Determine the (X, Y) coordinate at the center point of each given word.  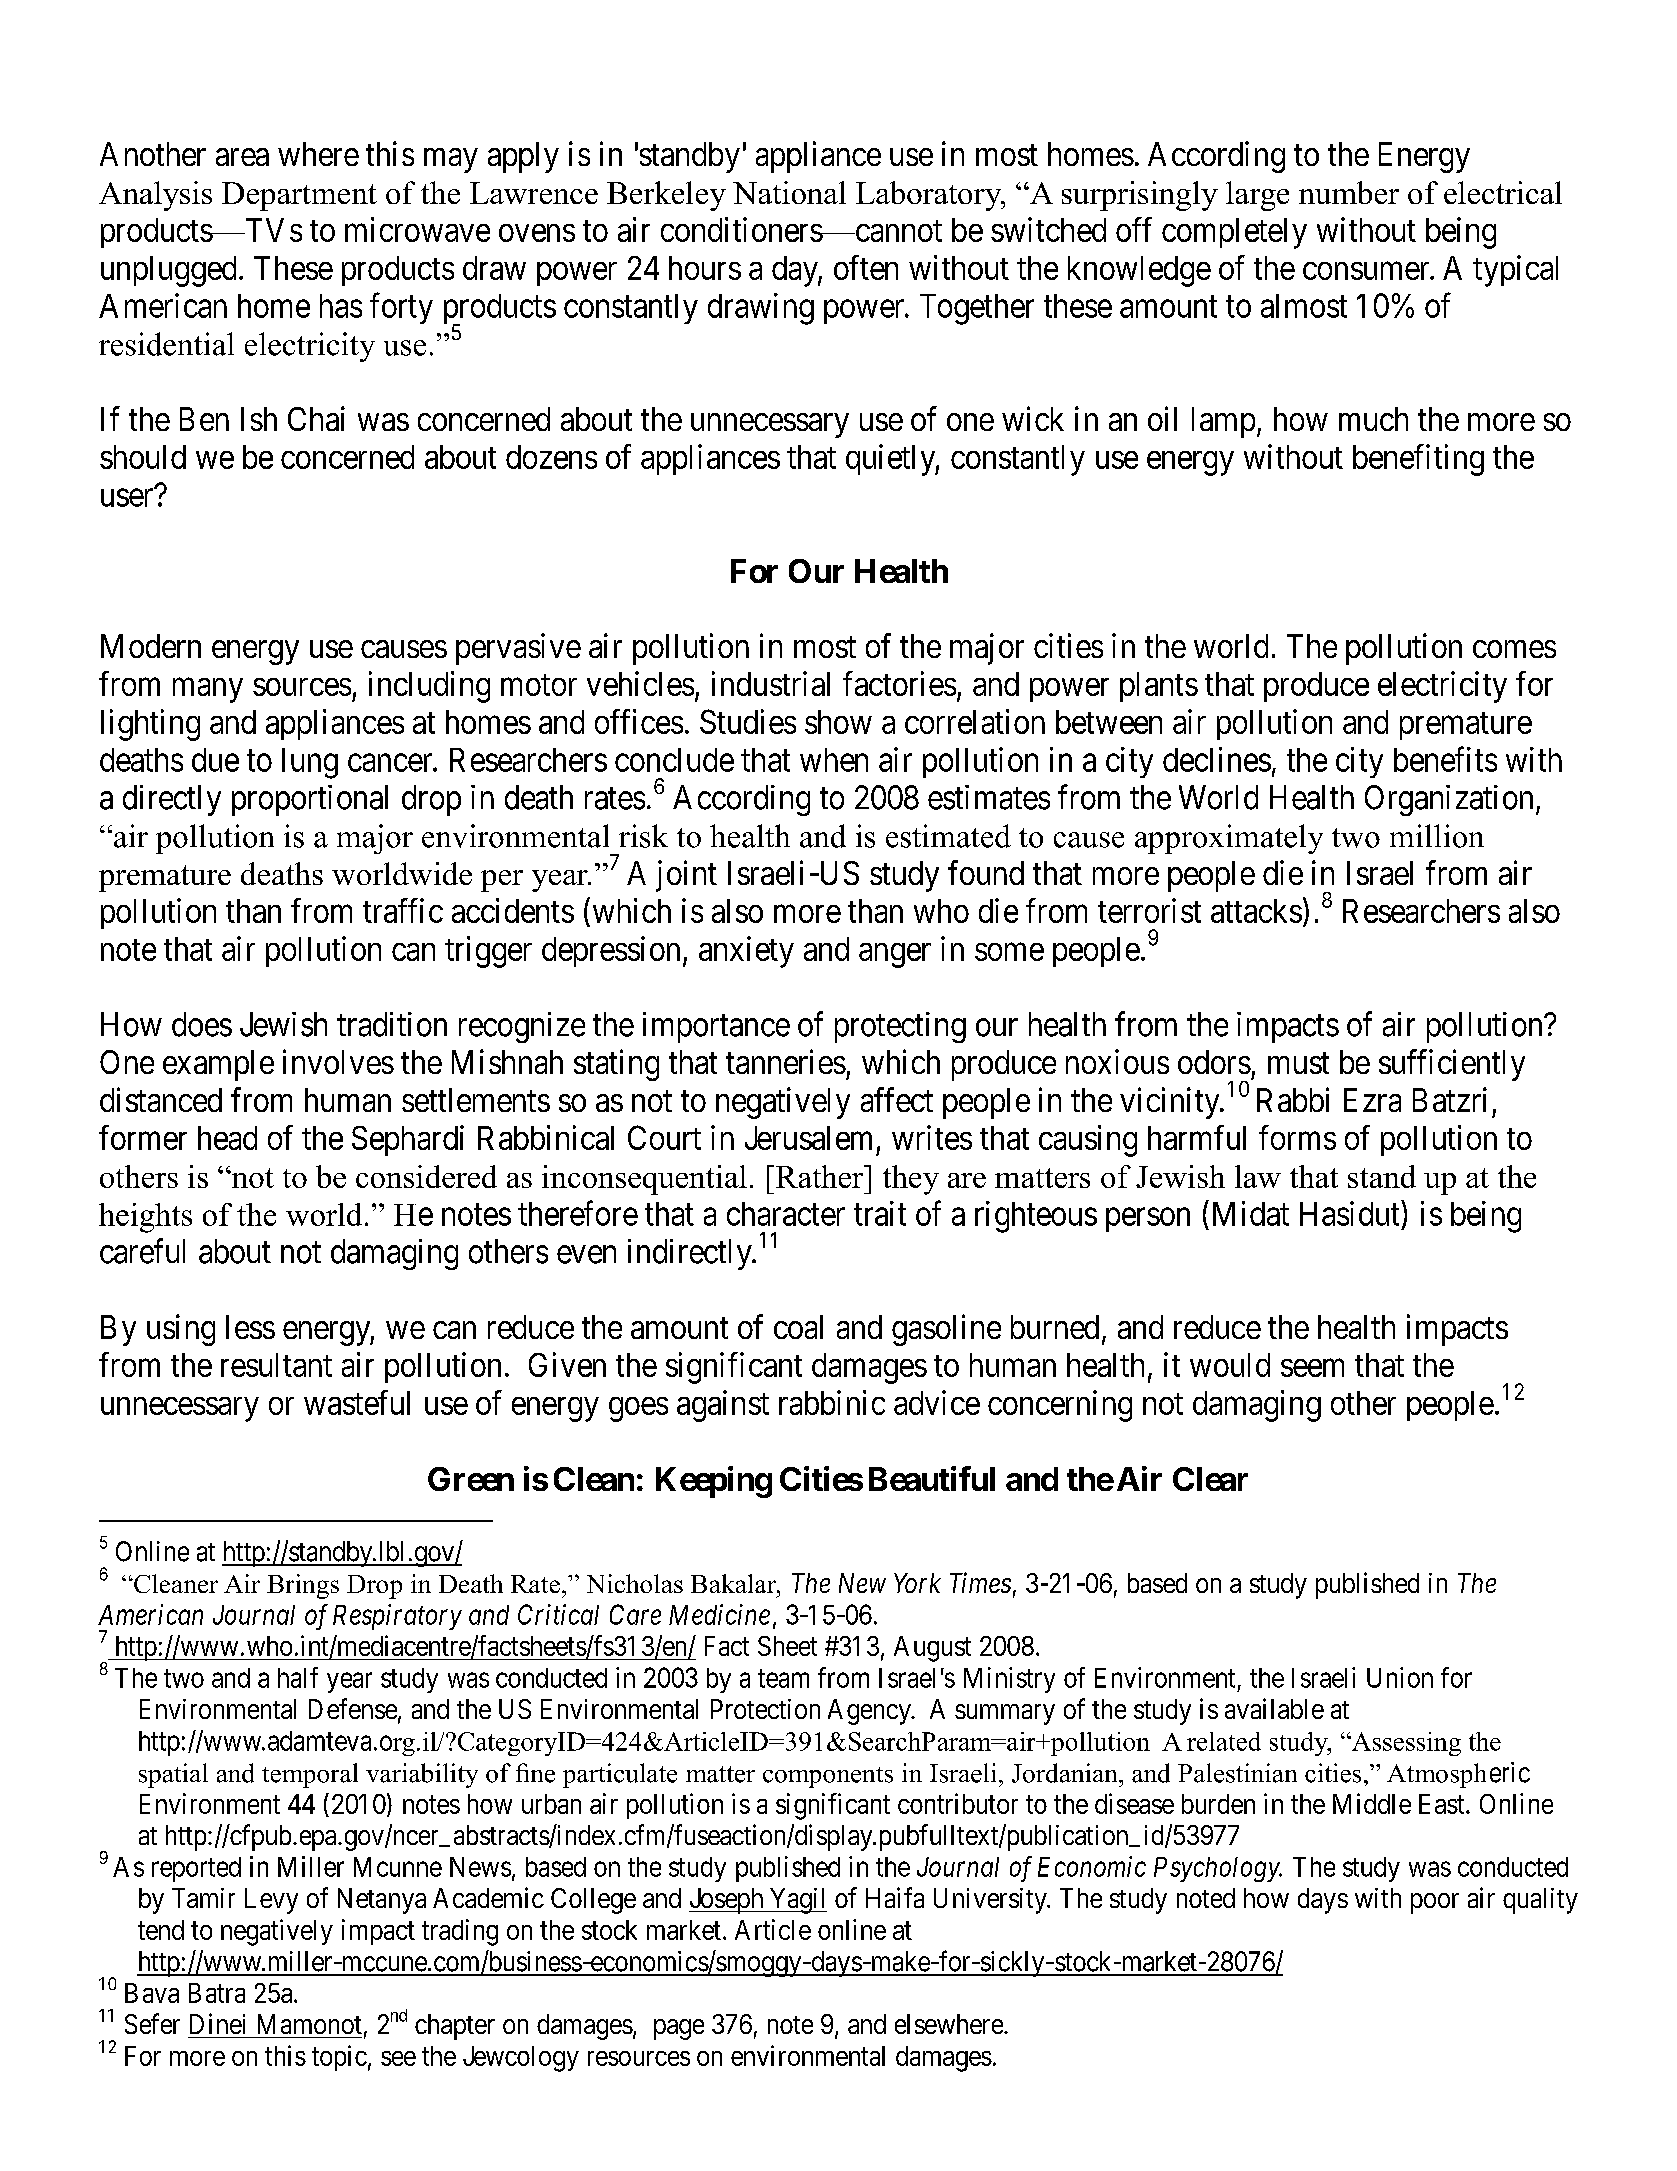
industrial (771, 683)
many (208, 690)
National (789, 192)
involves (338, 1061)
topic (339, 2058)
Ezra (1372, 1100)
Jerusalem (808, 1138)
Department (299, 196)
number (1349, 192)
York (917, 1583)
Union (1400, 1677)
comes (1514, 649)
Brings (303, 1586)
